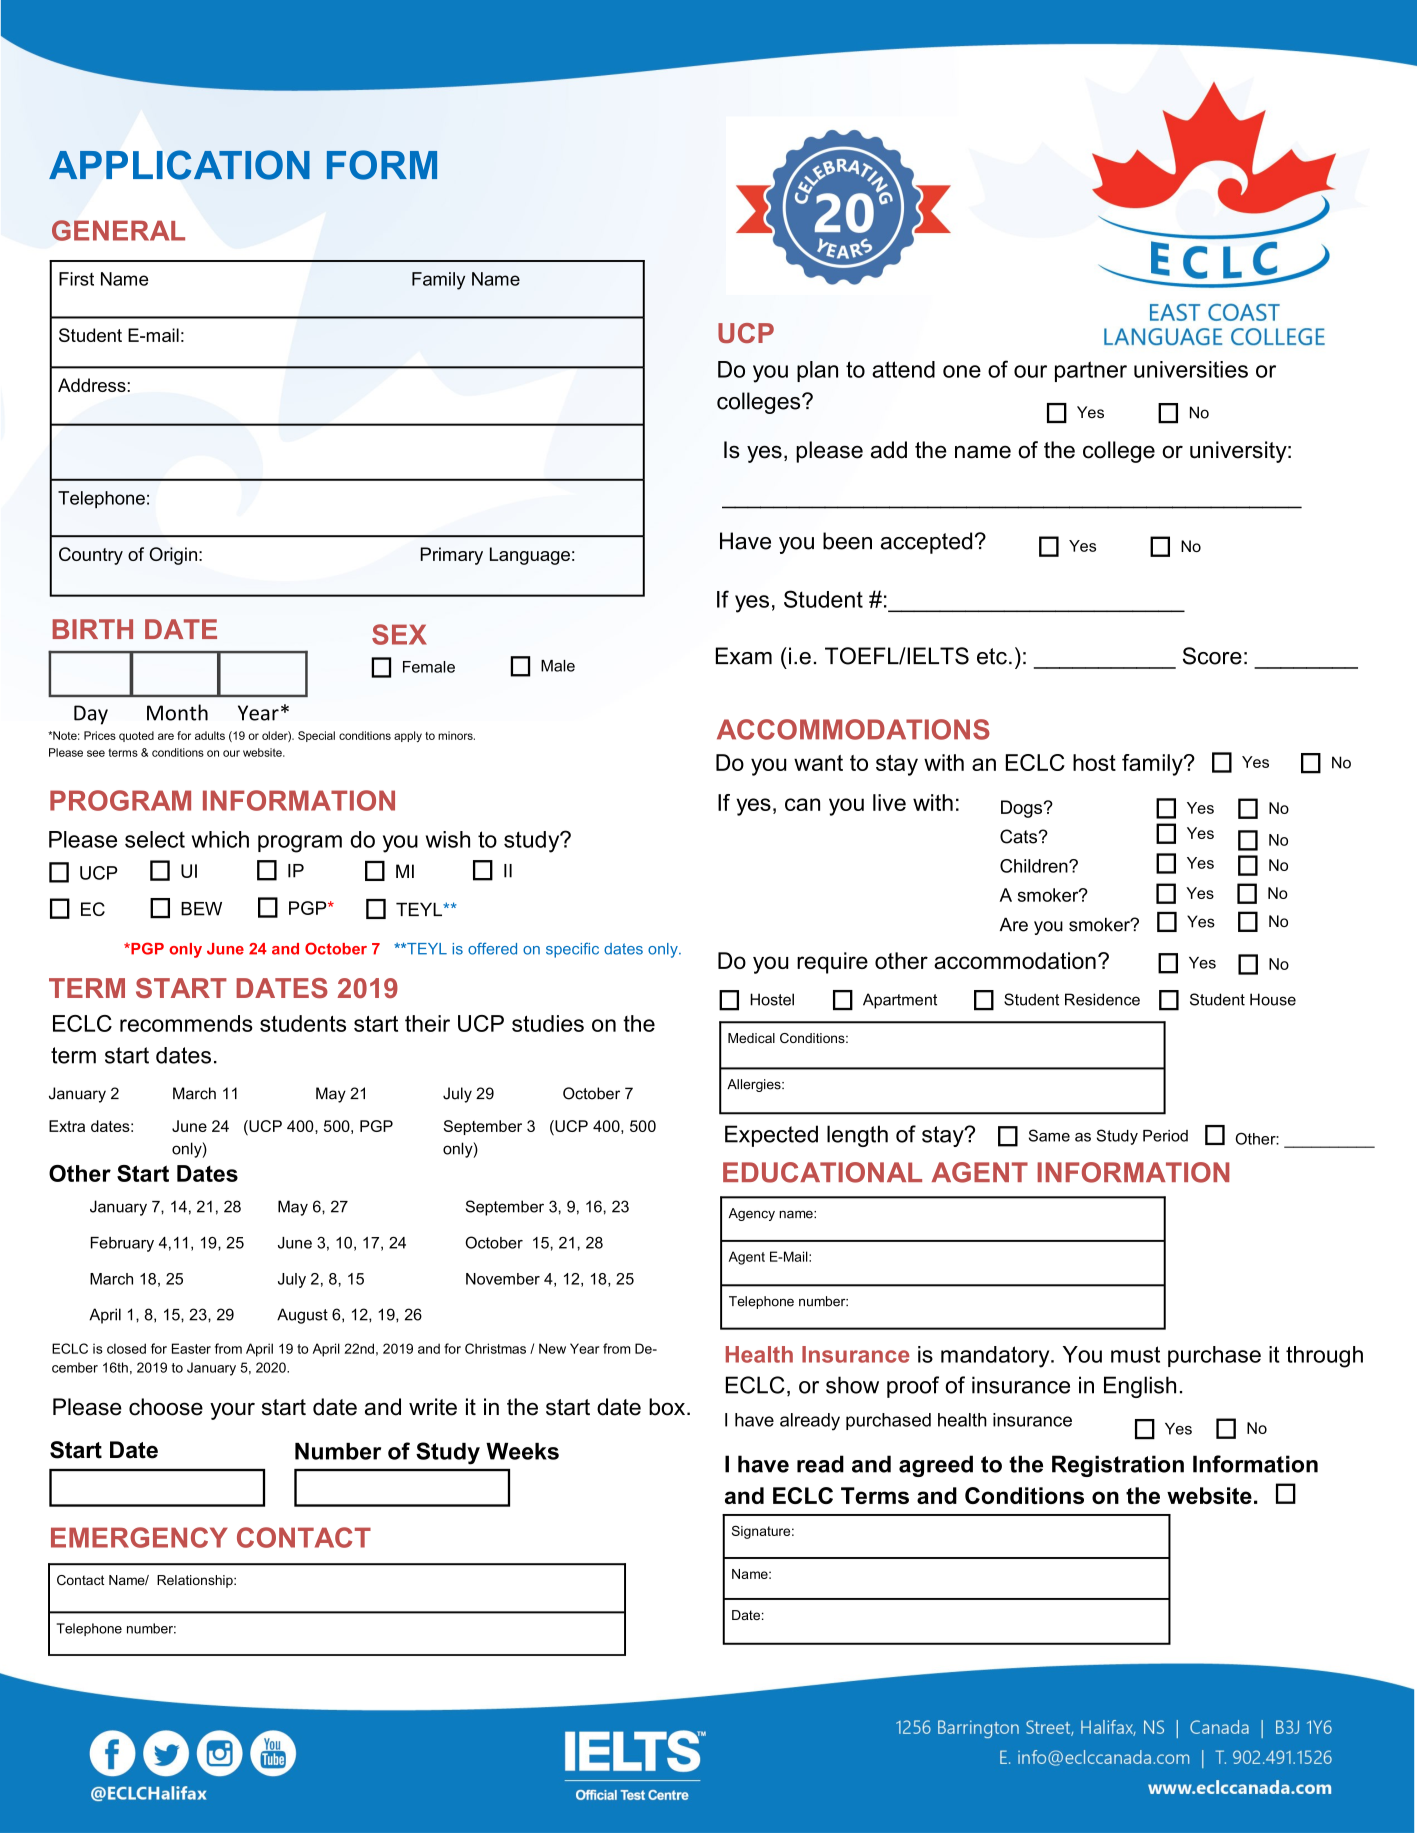 This document has height=1833, width=1417. I want to click on February, so click(122, 1244).
